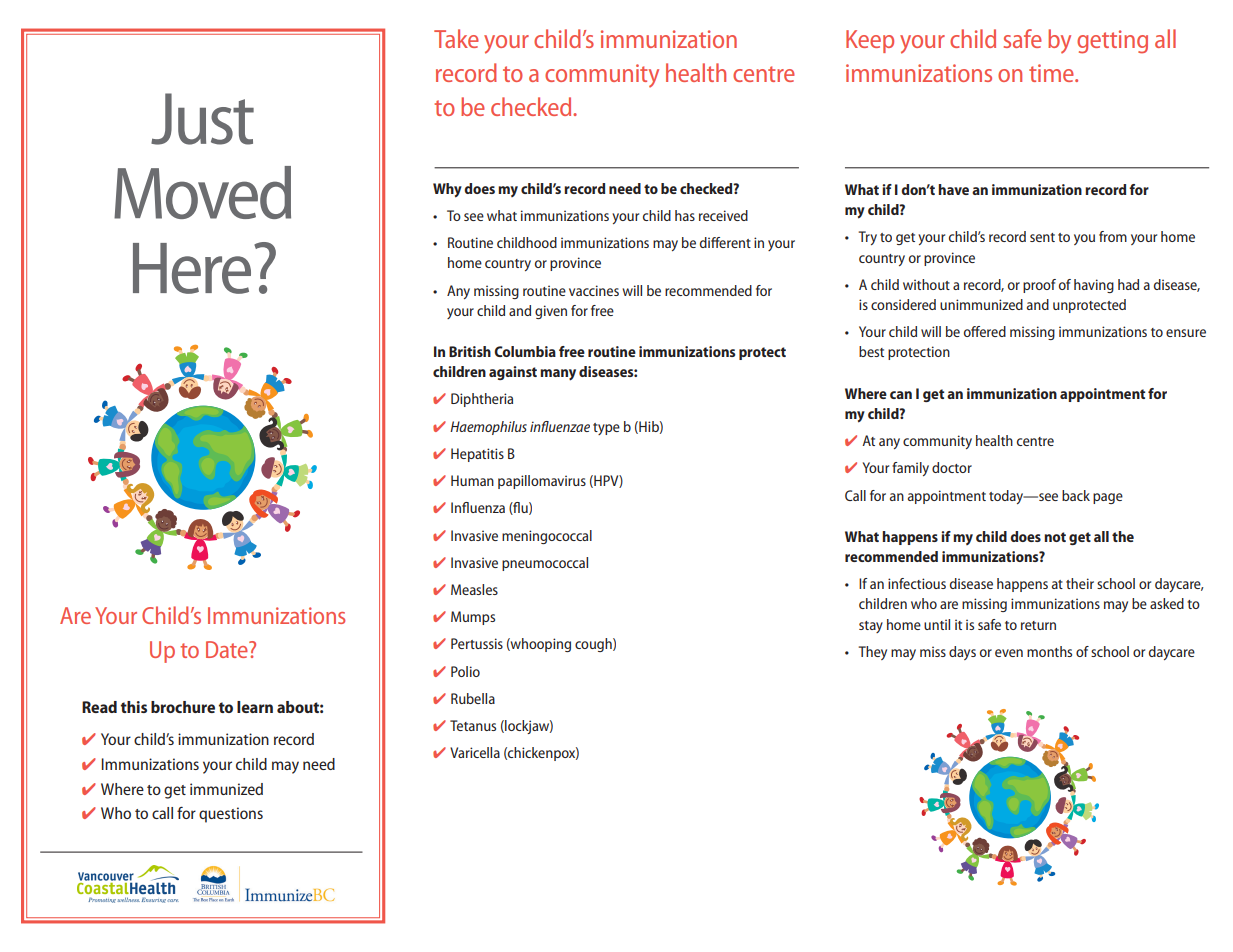  What do you see at coordinates (725, 242) in the image?
I see `different` at bounding box center [725, 242].
